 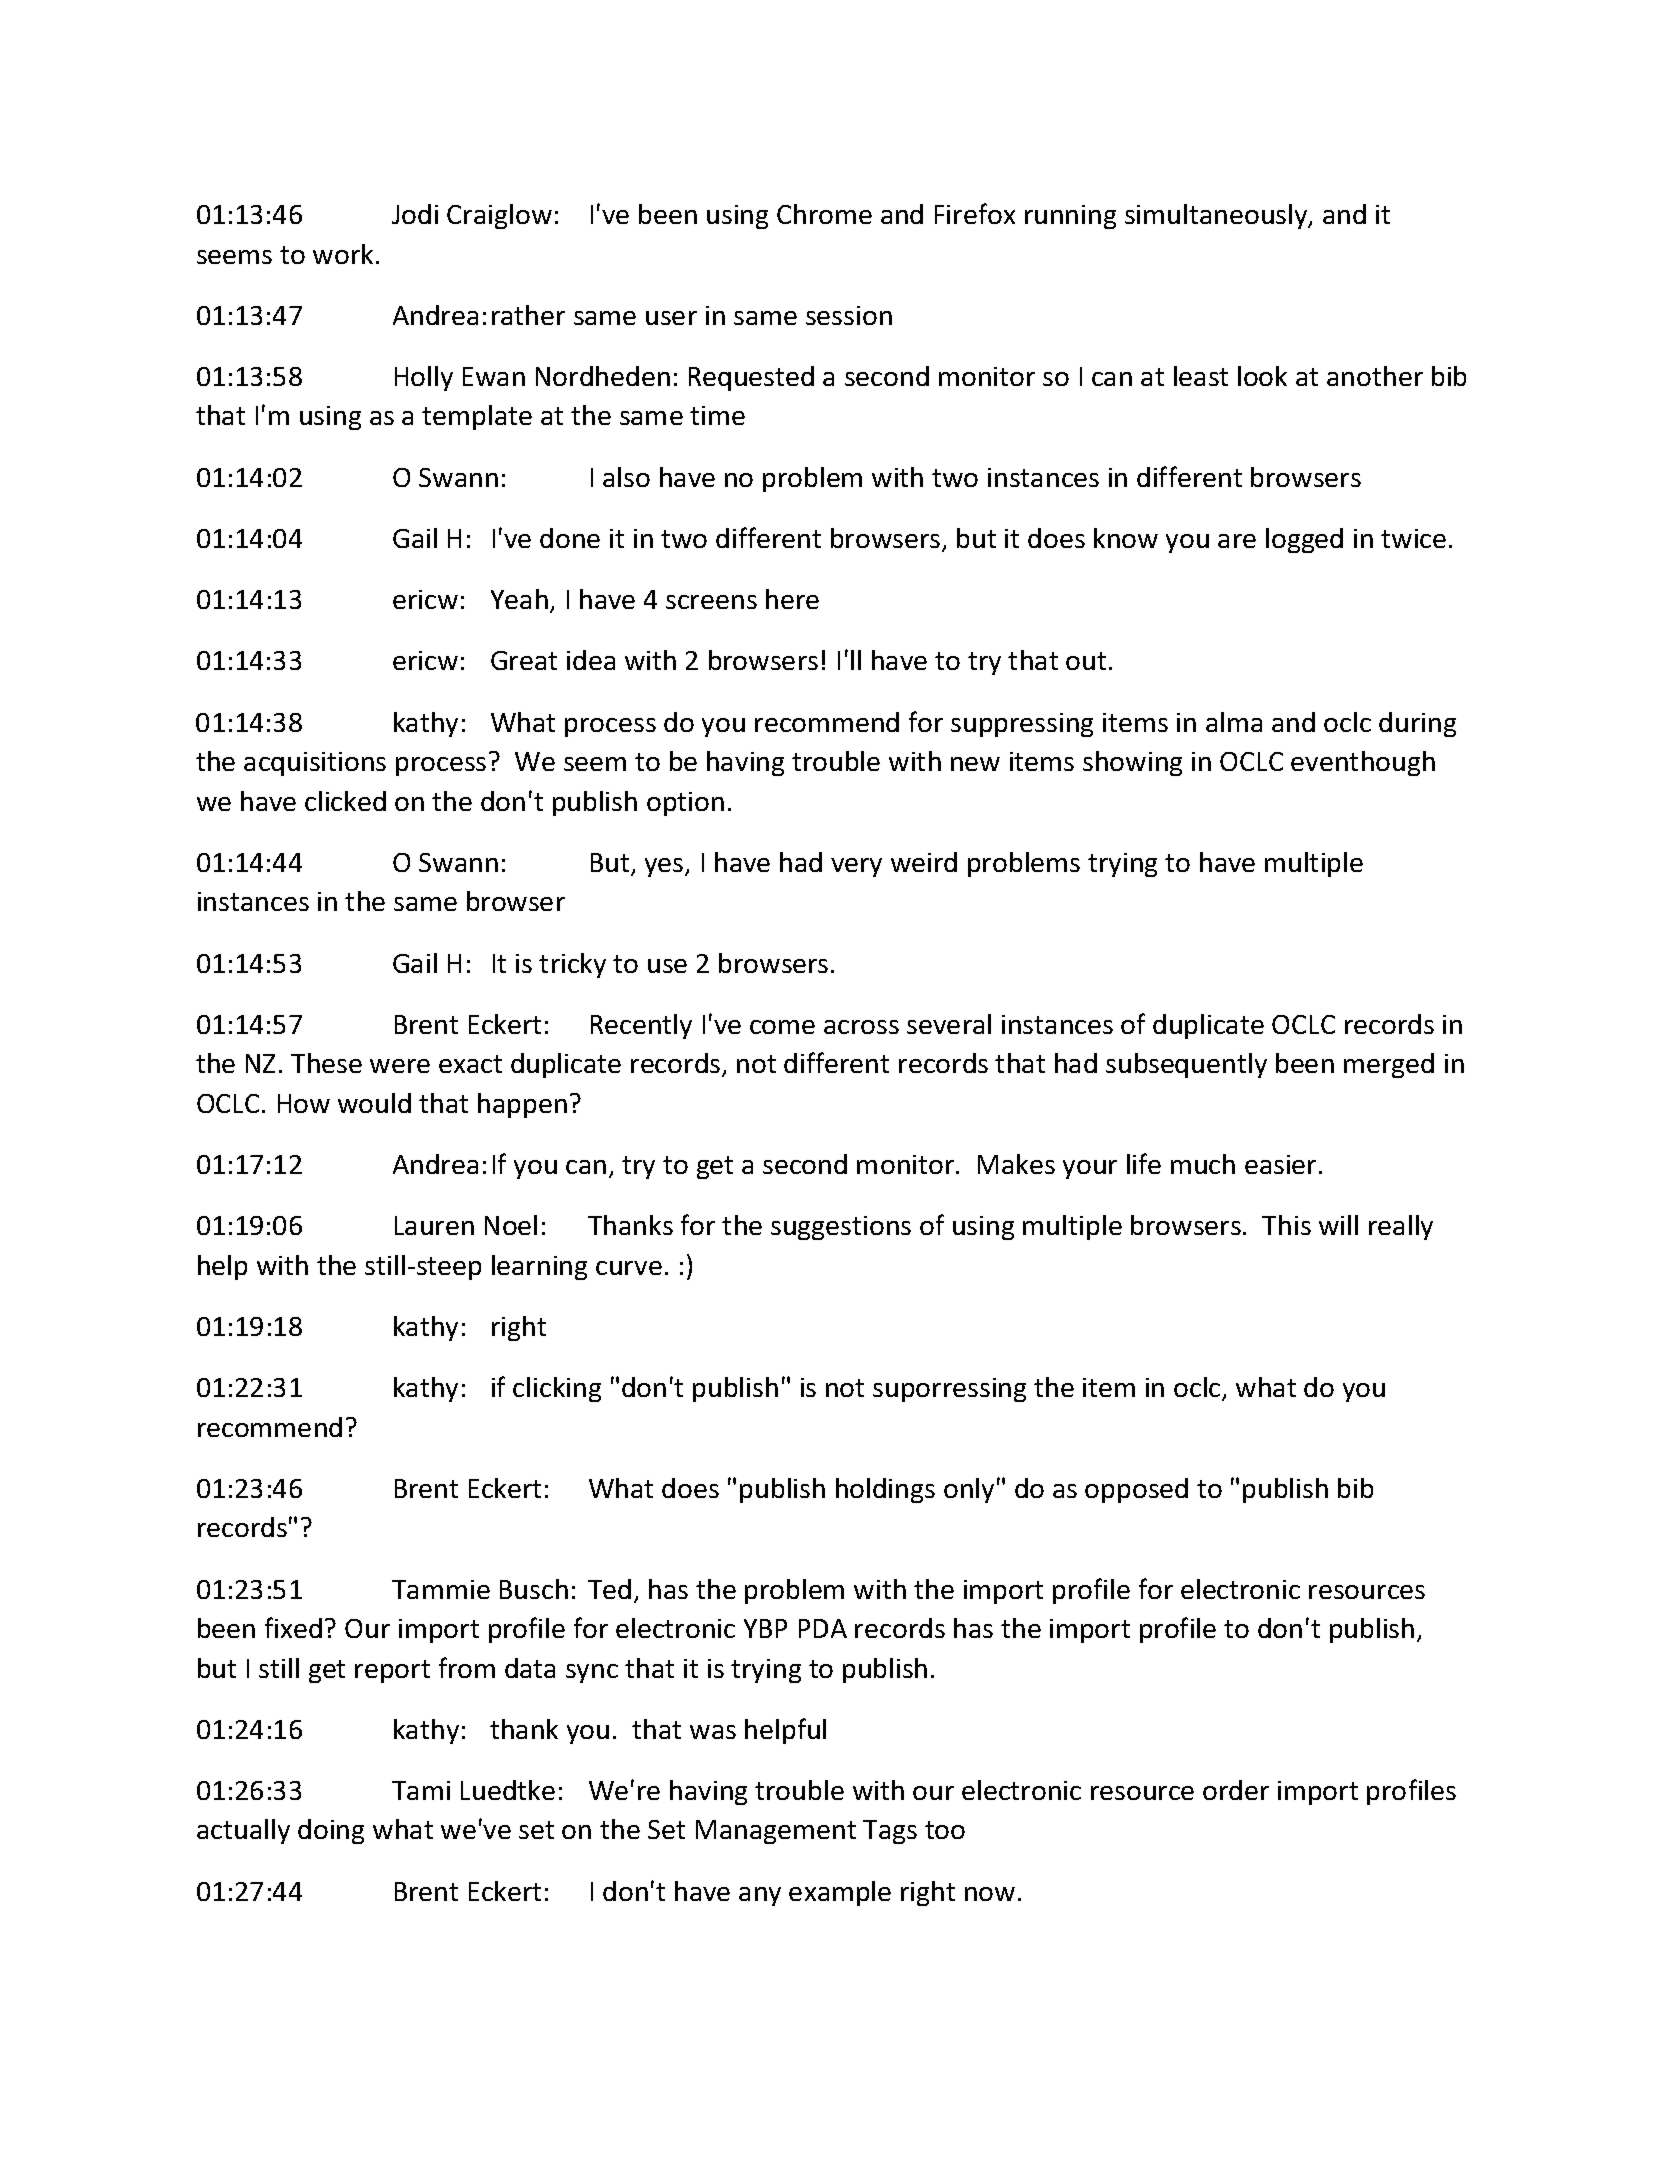 I want to click on Tammie, so click(x=441, y=1589).
